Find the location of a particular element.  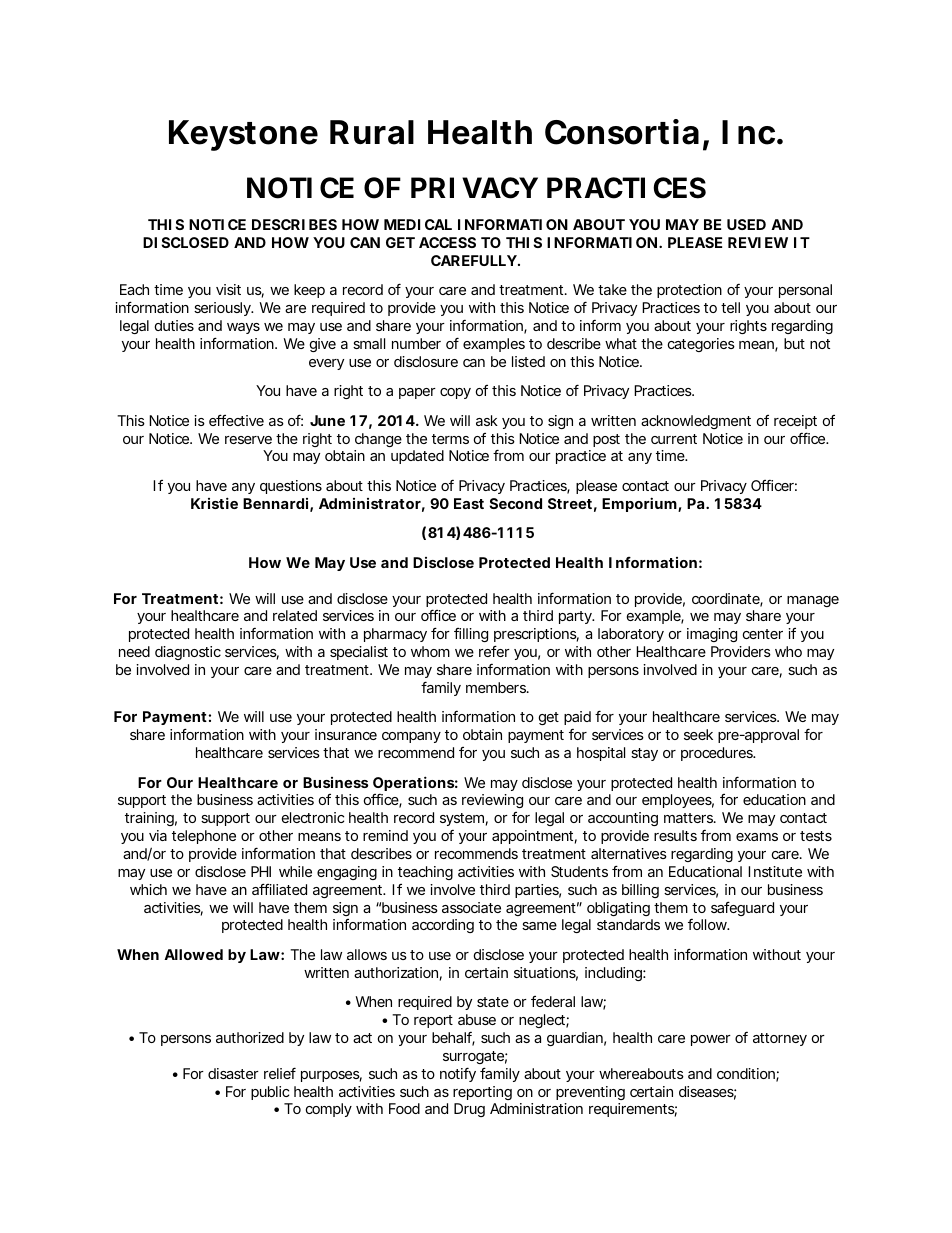

disaster is located at coordinates (233, 1073).
